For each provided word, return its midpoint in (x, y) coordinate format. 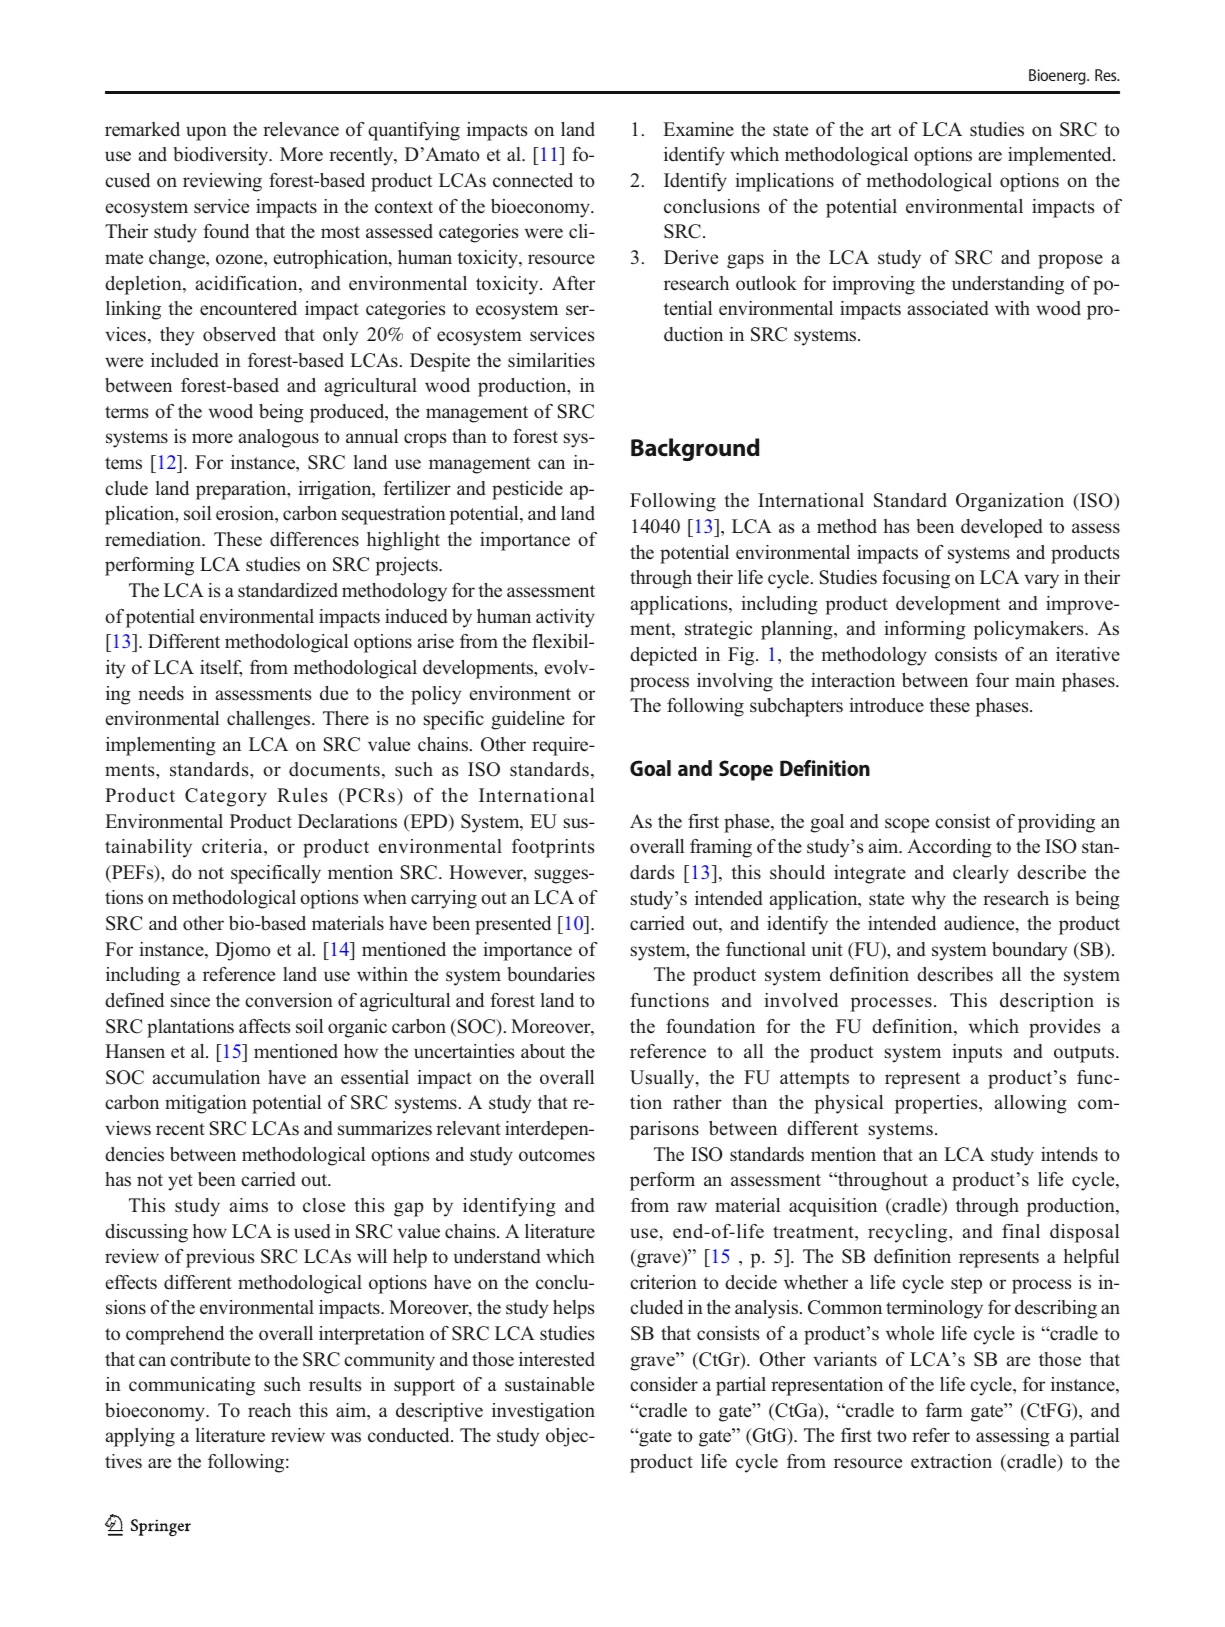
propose (1070, 261)
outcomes (557, 1155)
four (992, 680)
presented (513, 925)
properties (937, 1104)
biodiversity (222, 156)
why (928, 900)
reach (269, 1410)
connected (533, 180)
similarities (551, 360)
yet (180, 1182)
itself (221, 668)
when (385, 897)
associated (948, 308)
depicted (663, 656)
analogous (279, 438)
